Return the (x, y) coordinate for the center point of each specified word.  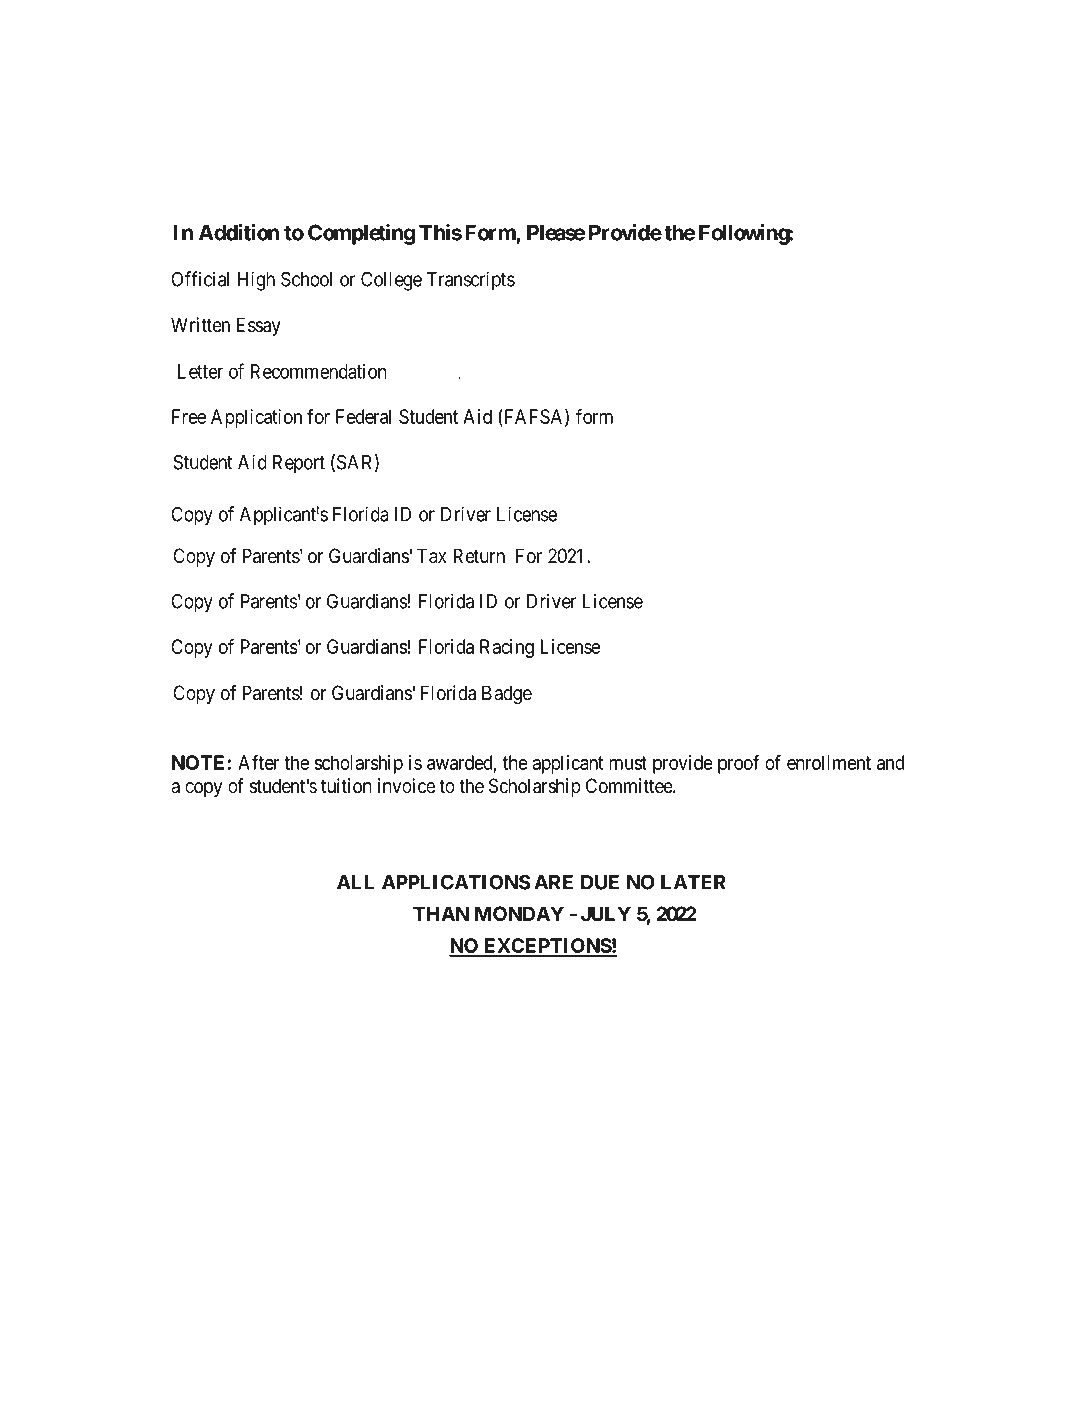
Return (479, 556)
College (391, 281)
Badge (507, 695)
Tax (431, 556)
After (258, 762)
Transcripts (470, 281)
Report (299, 464)
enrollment (829, 762)
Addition (239, 232)
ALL (355, 882)
